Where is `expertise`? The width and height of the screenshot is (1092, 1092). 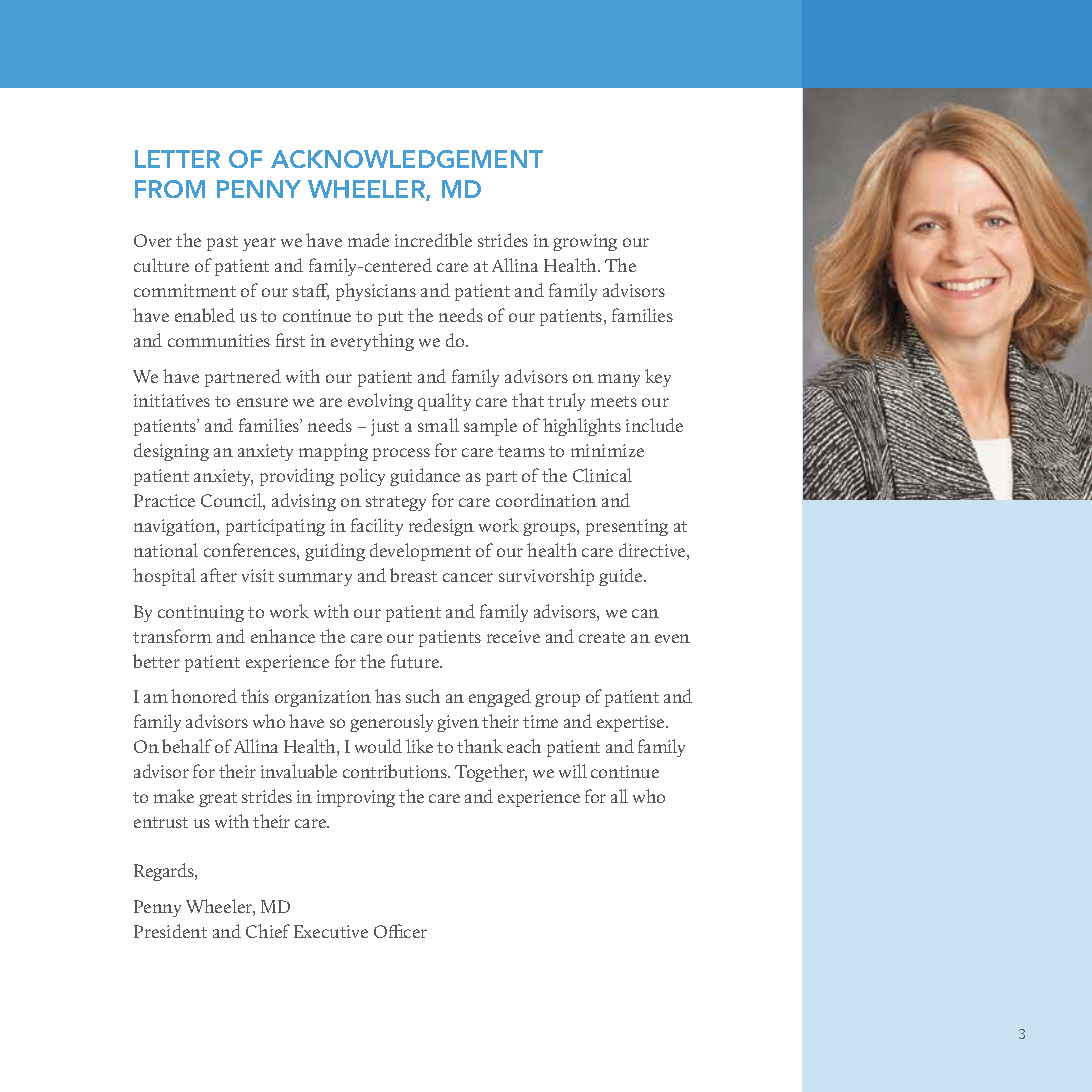
expertise is located at coordinates (632, 723).
